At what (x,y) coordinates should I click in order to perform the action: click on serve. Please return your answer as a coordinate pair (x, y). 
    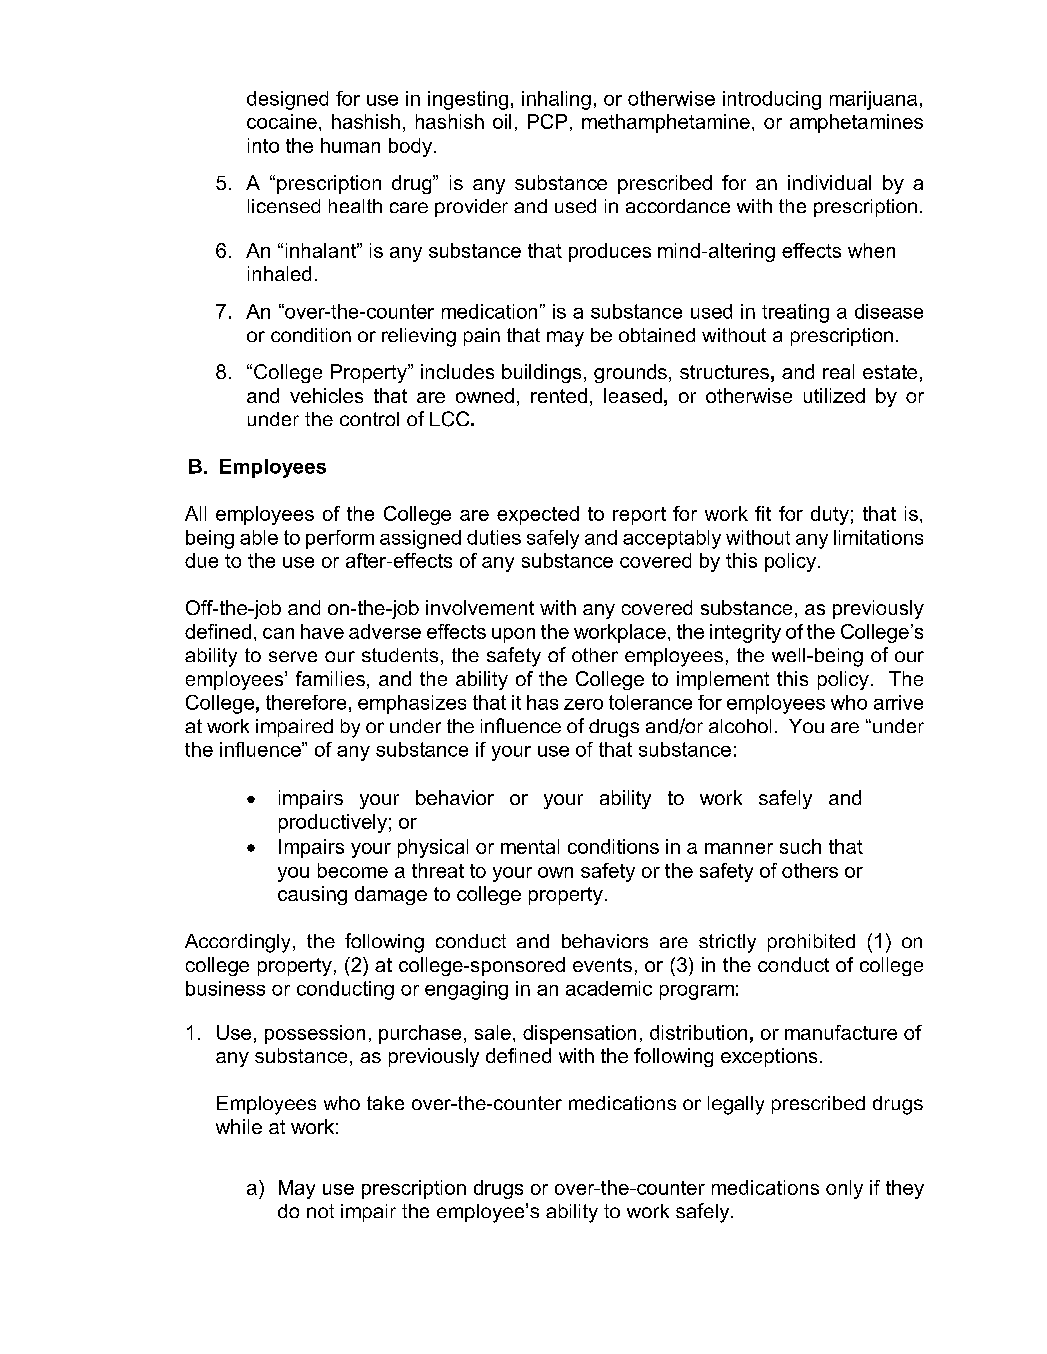
    Looking at the image, I should click on (293, 656).
